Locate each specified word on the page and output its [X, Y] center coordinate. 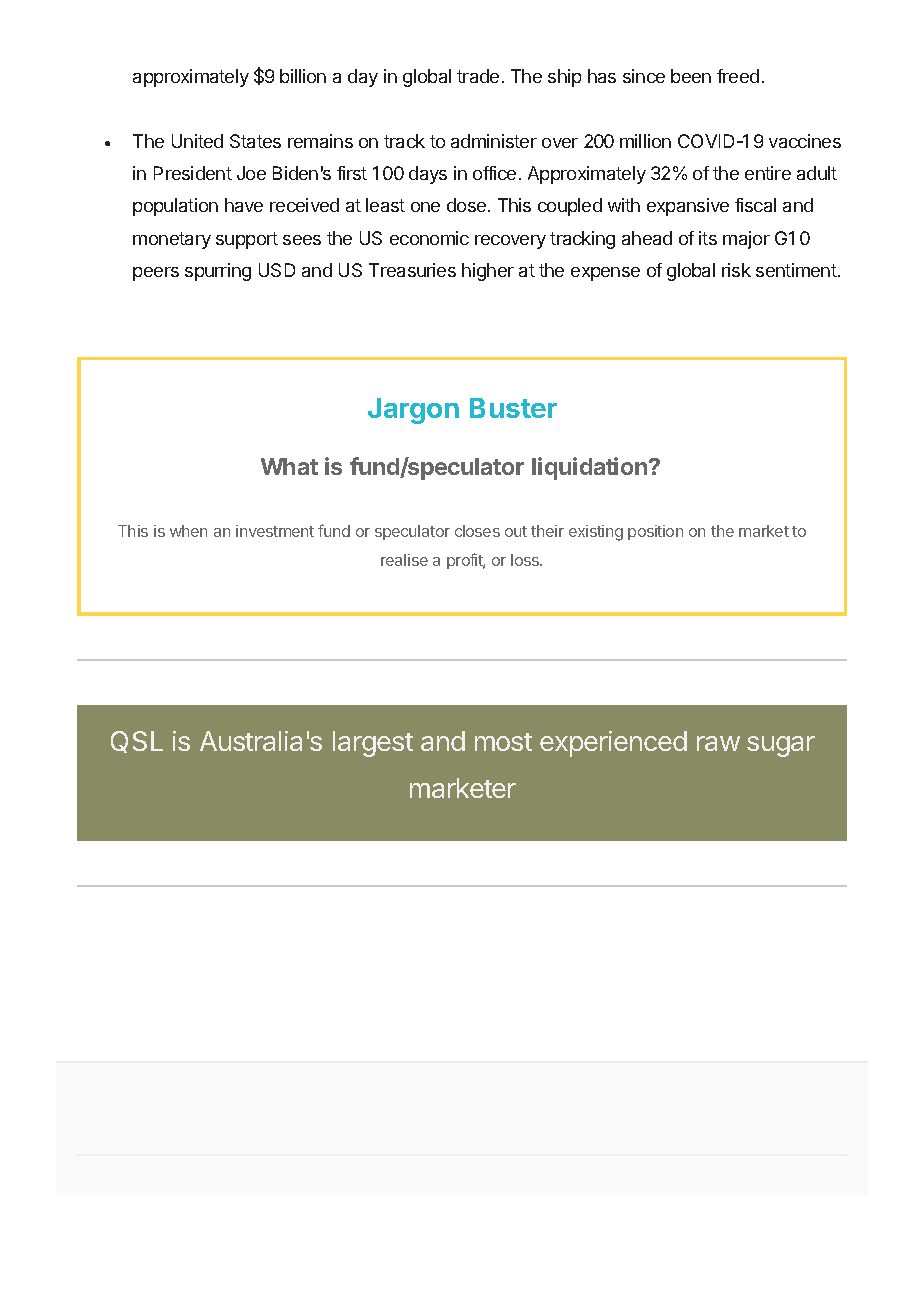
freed [738, 76]
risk [736, 270]
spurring [218, 272]
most [503, 742]
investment [275, 531]
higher [488, 272]
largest [373, 744]
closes [477, 531]
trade [478, 76]
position [655, 532]
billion [303, 76]
